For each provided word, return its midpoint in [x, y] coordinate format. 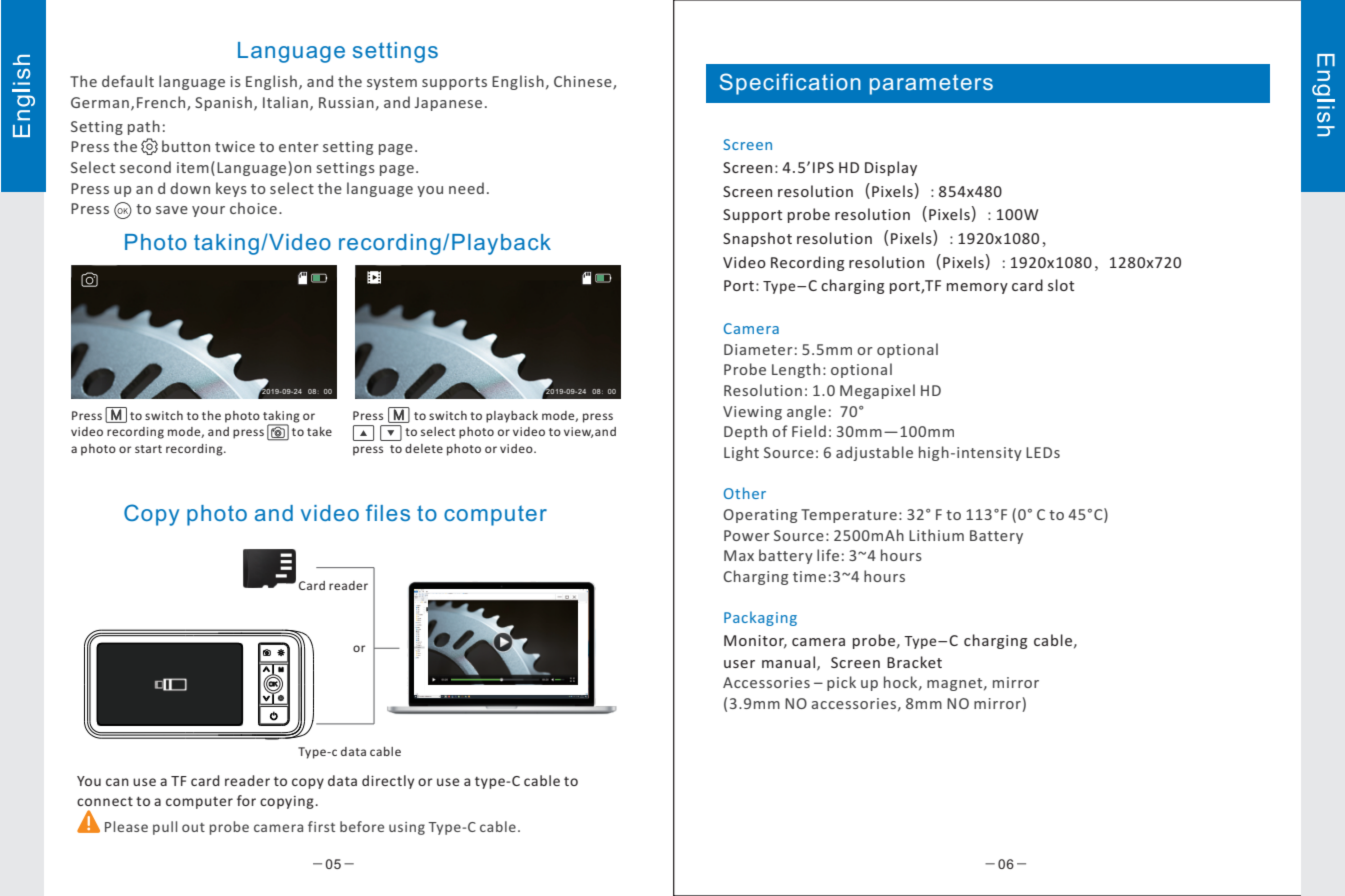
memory [977, 288]
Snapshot [757, 239]
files [388, 512]
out [193, 827]
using [407, 828]
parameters [931, 84]
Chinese [584, 82]
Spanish [223, 103]
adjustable [874, 453]
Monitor [755, 641]
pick [841, 683]
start [148, 449]
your [208, 211]
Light [741, 453]
